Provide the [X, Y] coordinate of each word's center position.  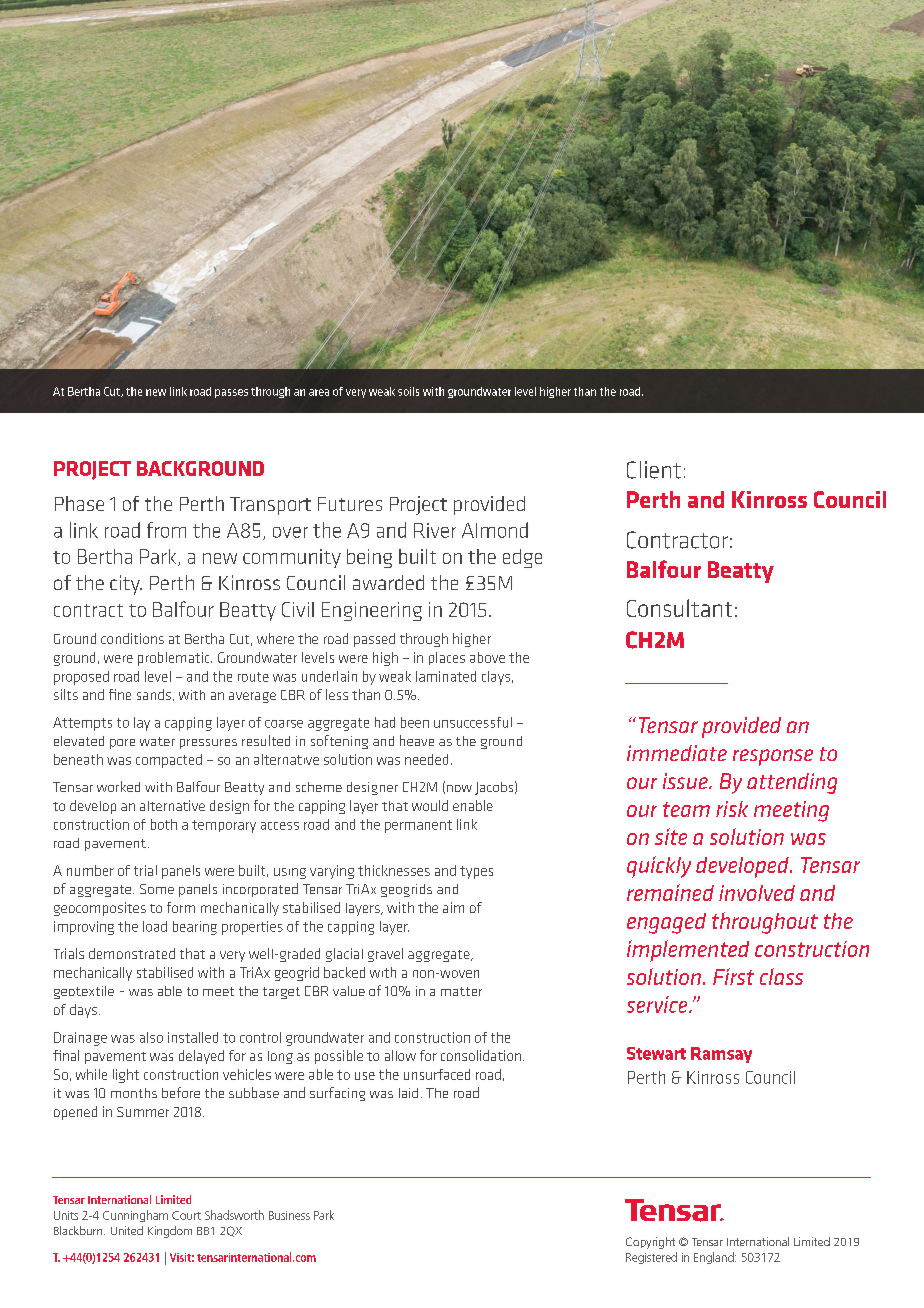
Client [654, 470]
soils [408, 391]
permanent [418, 826]
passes [231, 393]
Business [289, 1215]
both [164, 824]
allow [400, 1055]
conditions [132, 638]
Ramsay [721, 1055]
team [686, 809]
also [151, 1037]
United [127, 1230]
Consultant [679, 608]
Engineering [372, 611]
